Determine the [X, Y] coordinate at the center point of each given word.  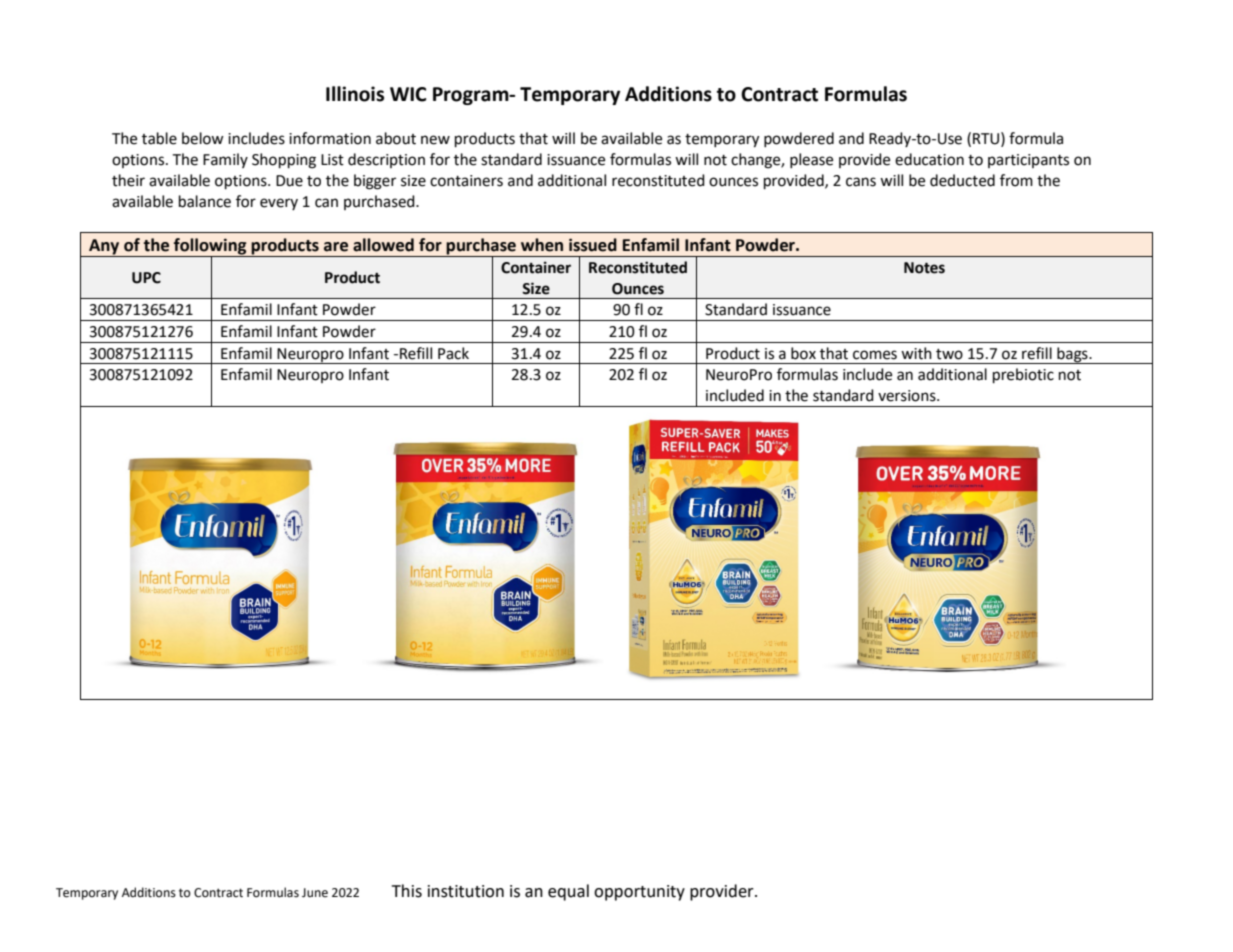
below [203, 138]
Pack [453, 353]
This [407, 891]
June [315, 893]
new [435, 140]
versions [908, 396]
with [916, 353]
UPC [146, 278]
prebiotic [1023, 376]
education [929, 159]
